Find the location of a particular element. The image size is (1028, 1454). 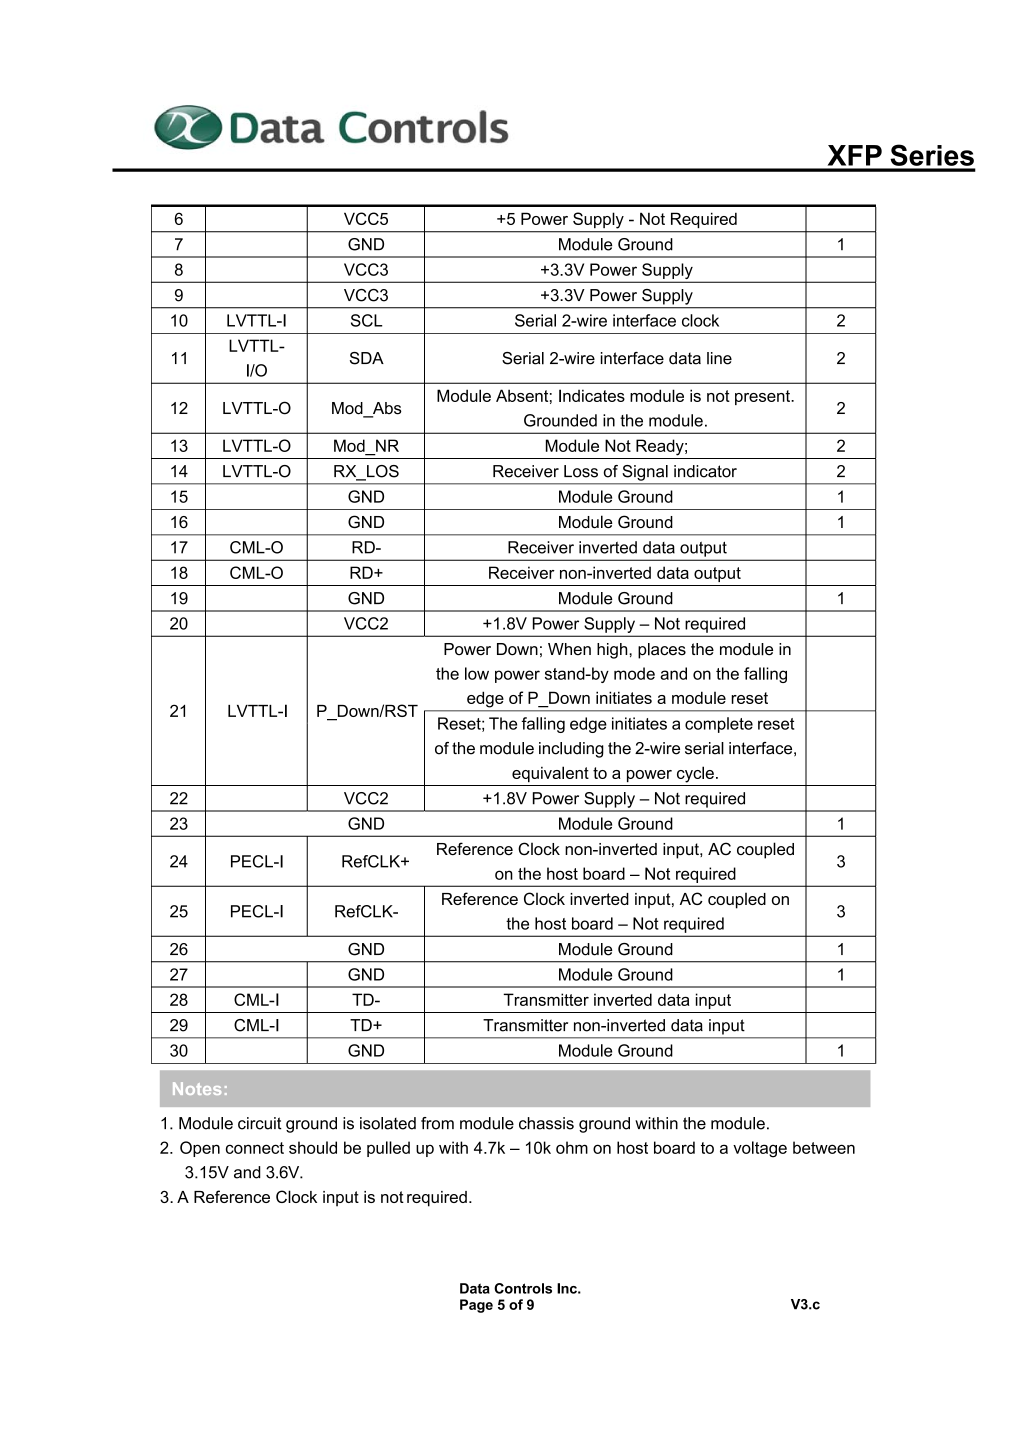

Indicates is located at coordinates (592, 395).
